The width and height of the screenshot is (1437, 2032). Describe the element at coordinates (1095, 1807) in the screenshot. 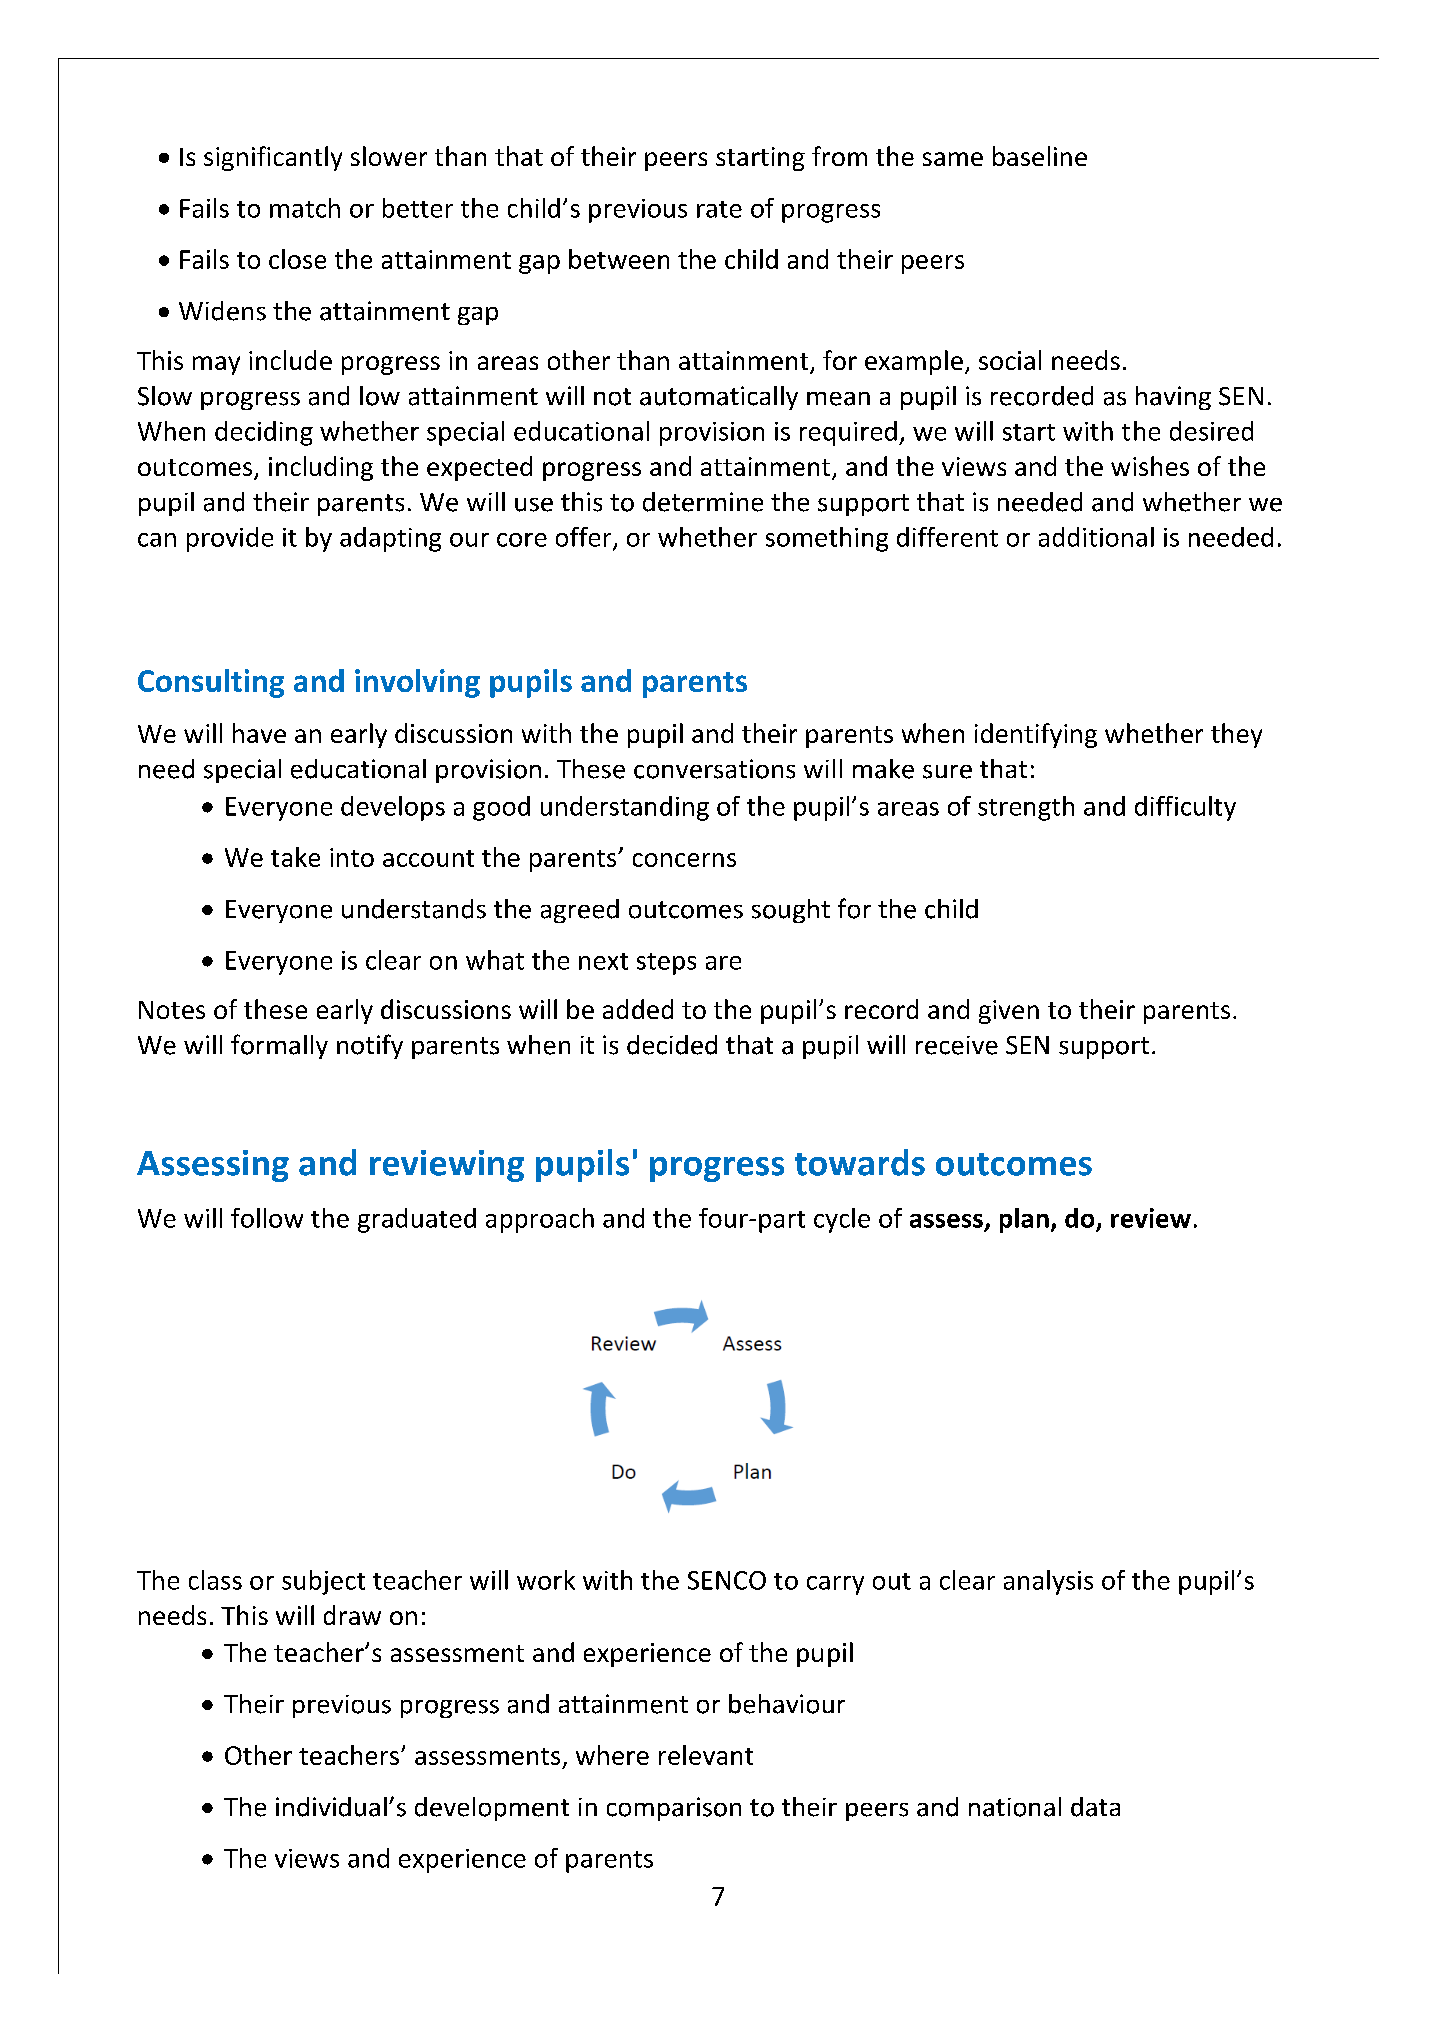

I see `data` at that location.
